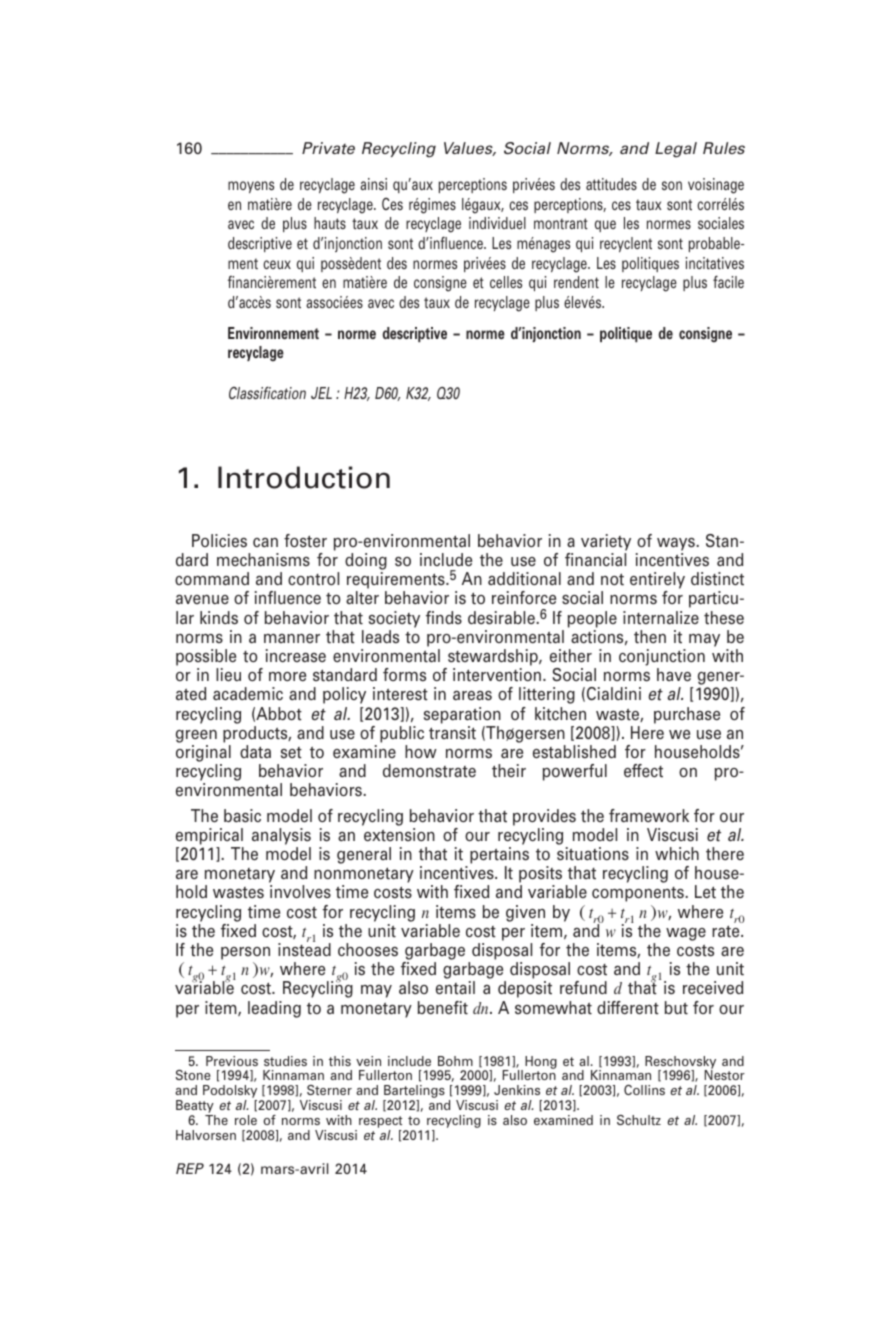 Image resolution: width=896 pixels, height=1318 pixels. Describe the element at coordinates (246, 1120) in the image. I see `role` at that location.
